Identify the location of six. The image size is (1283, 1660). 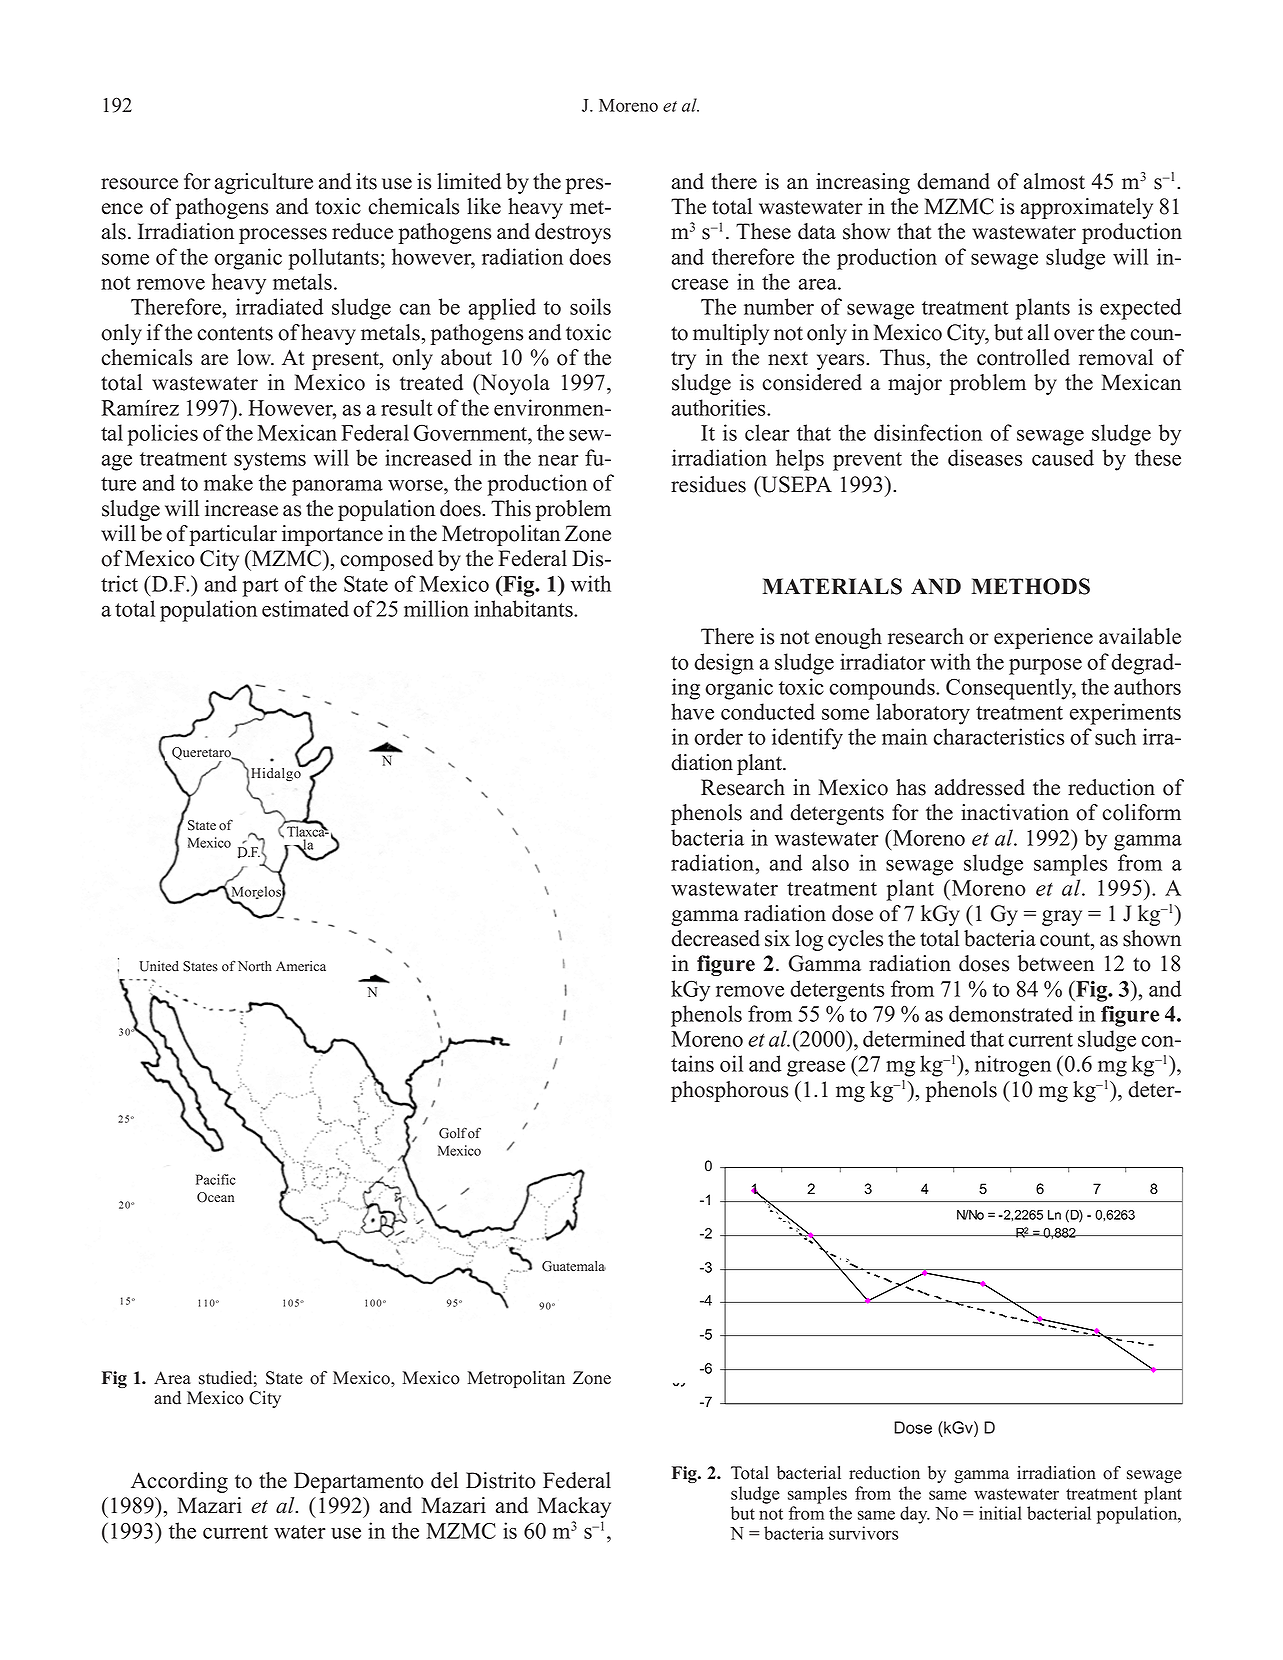
(777, 938).
